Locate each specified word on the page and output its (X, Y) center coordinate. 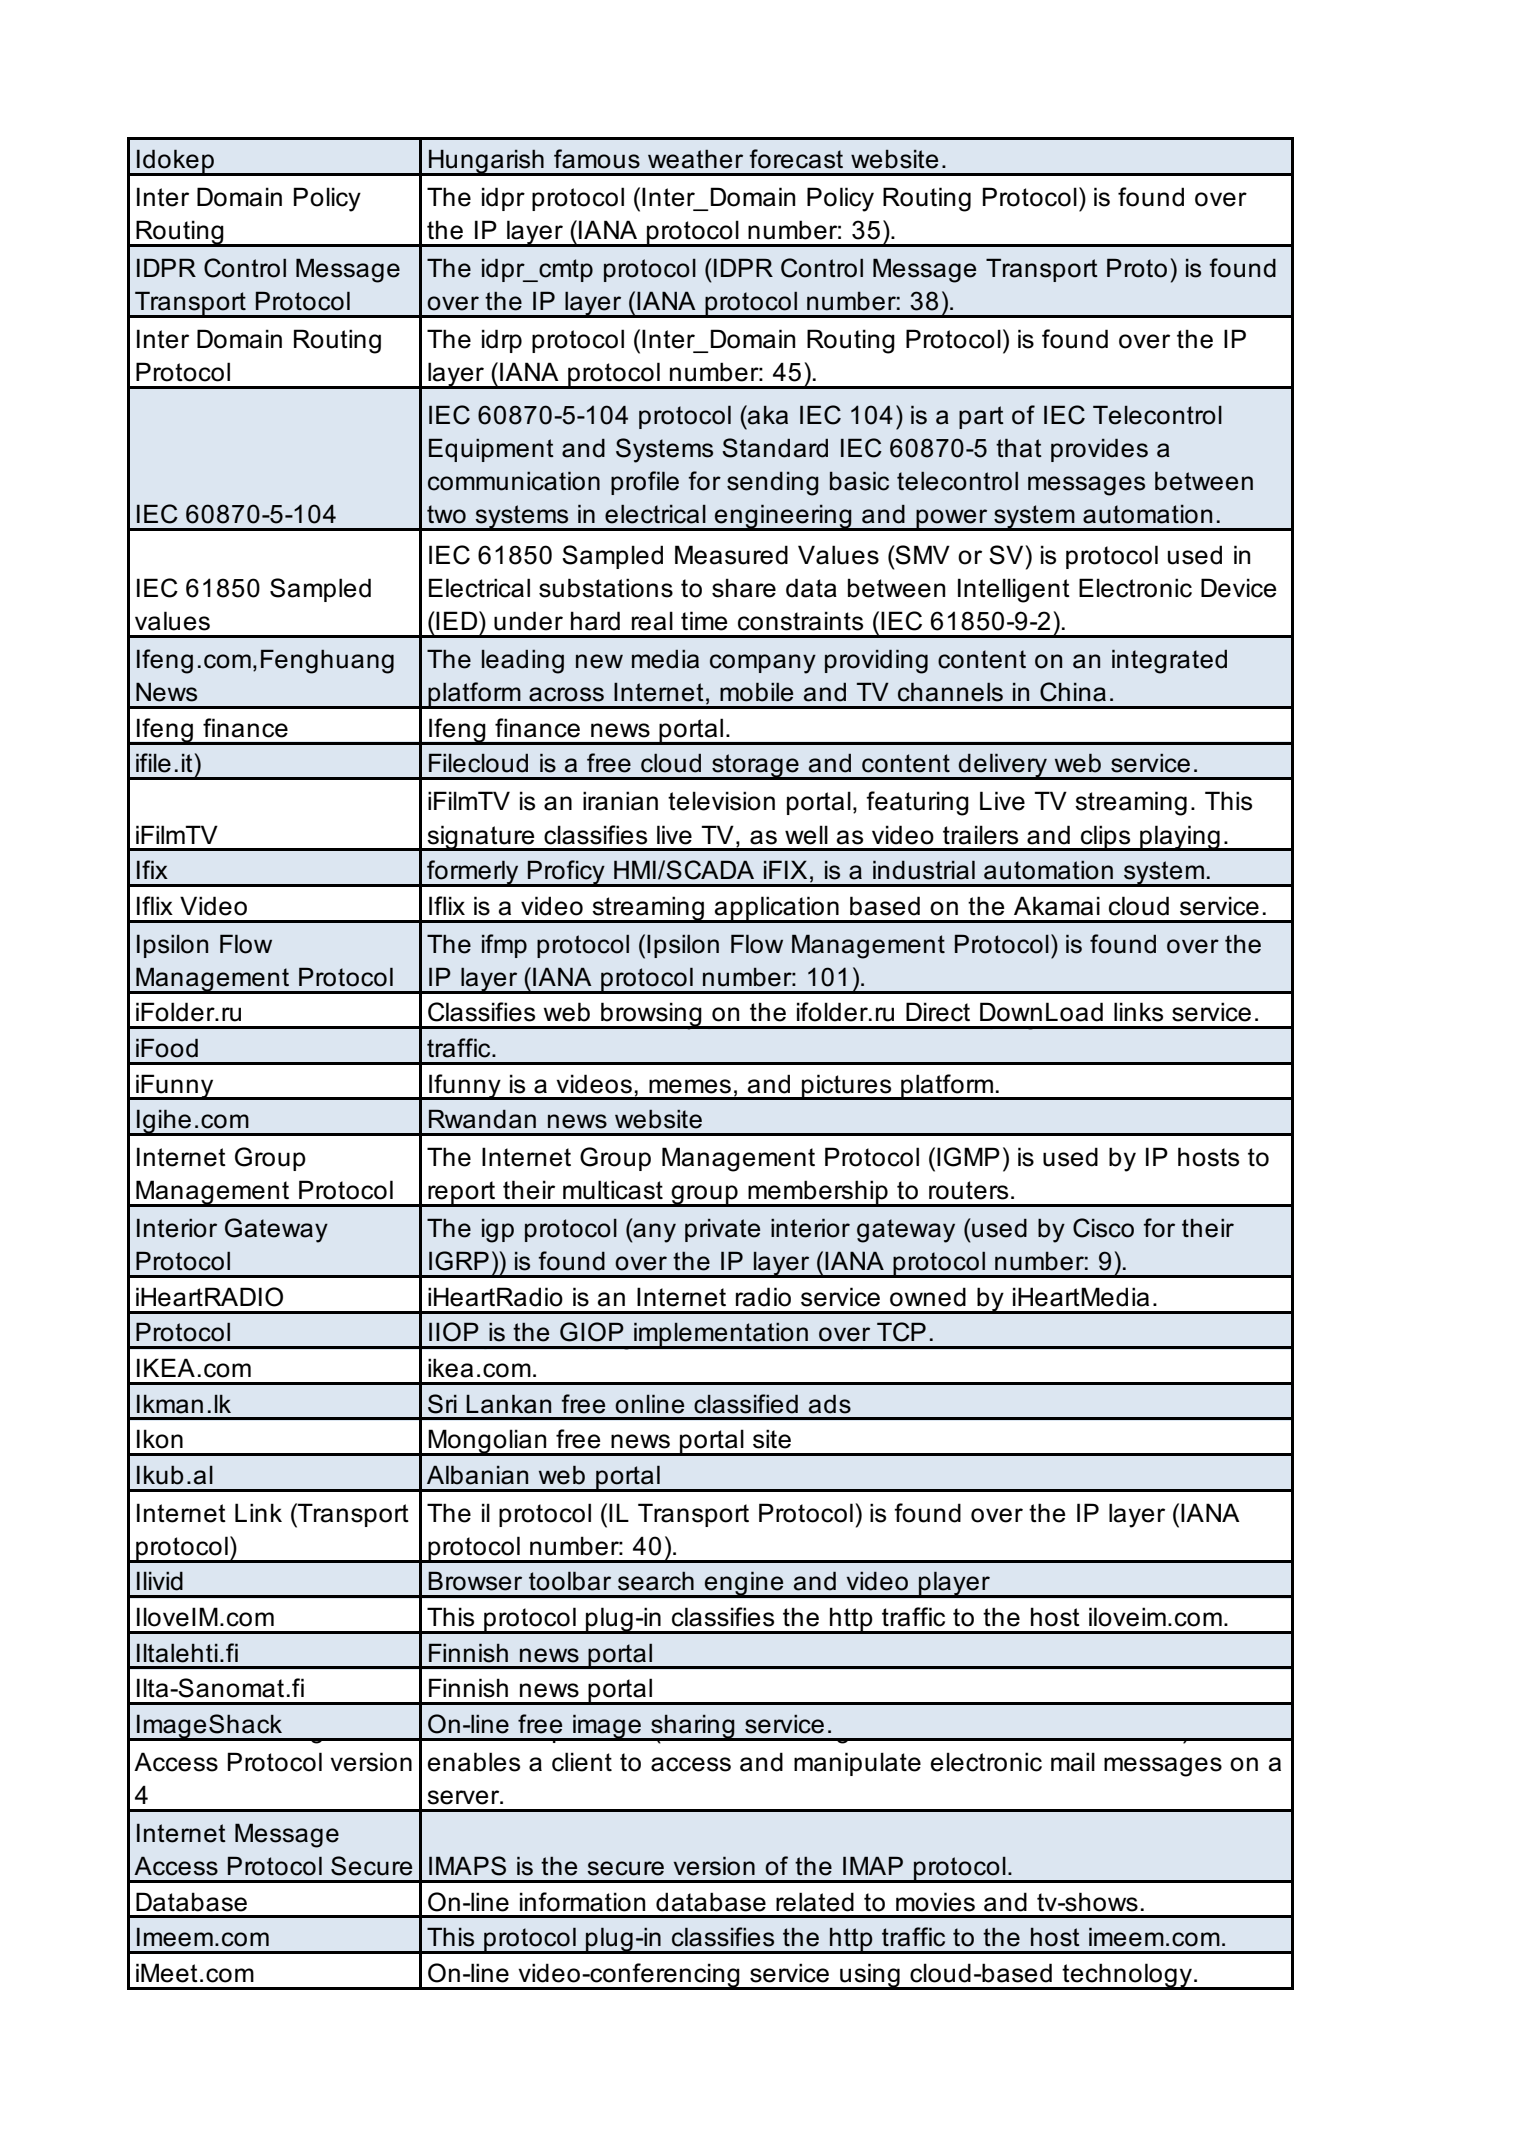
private (722, 1230)
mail (1073, 1762)
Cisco (1103, 1228)
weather (695, 159)
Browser (475, 1581)
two (446, 514)
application (777, 909)
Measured (731, 555)
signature (481, 838)
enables (474, 1762)
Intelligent (1014, 590)
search (656, 1581)
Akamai (1057, 906)
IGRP (459, 1261)
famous (597, 159)
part (981, 417)
